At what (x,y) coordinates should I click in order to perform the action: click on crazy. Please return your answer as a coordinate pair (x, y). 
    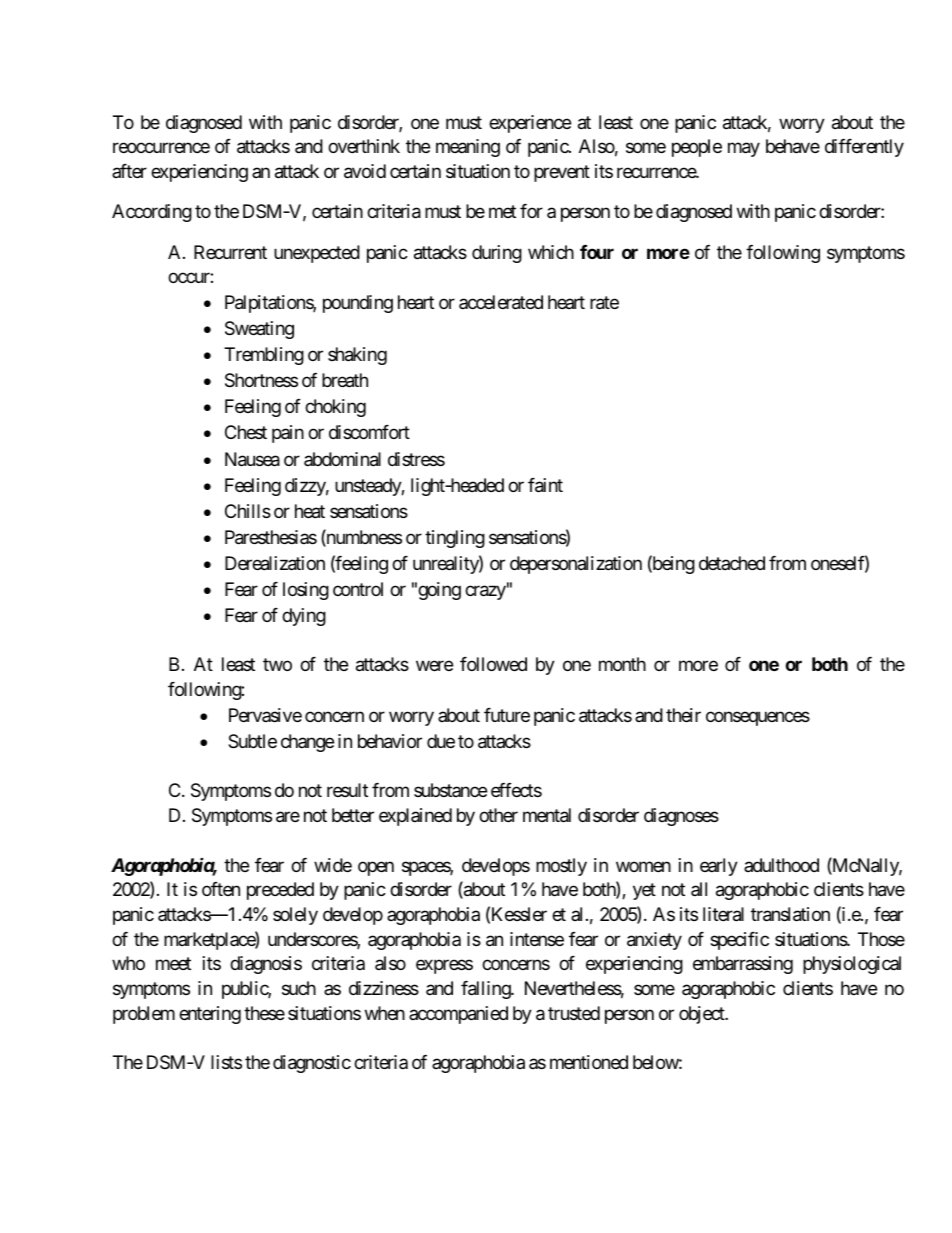
    Looking at the image, I should click on (485, 592).
